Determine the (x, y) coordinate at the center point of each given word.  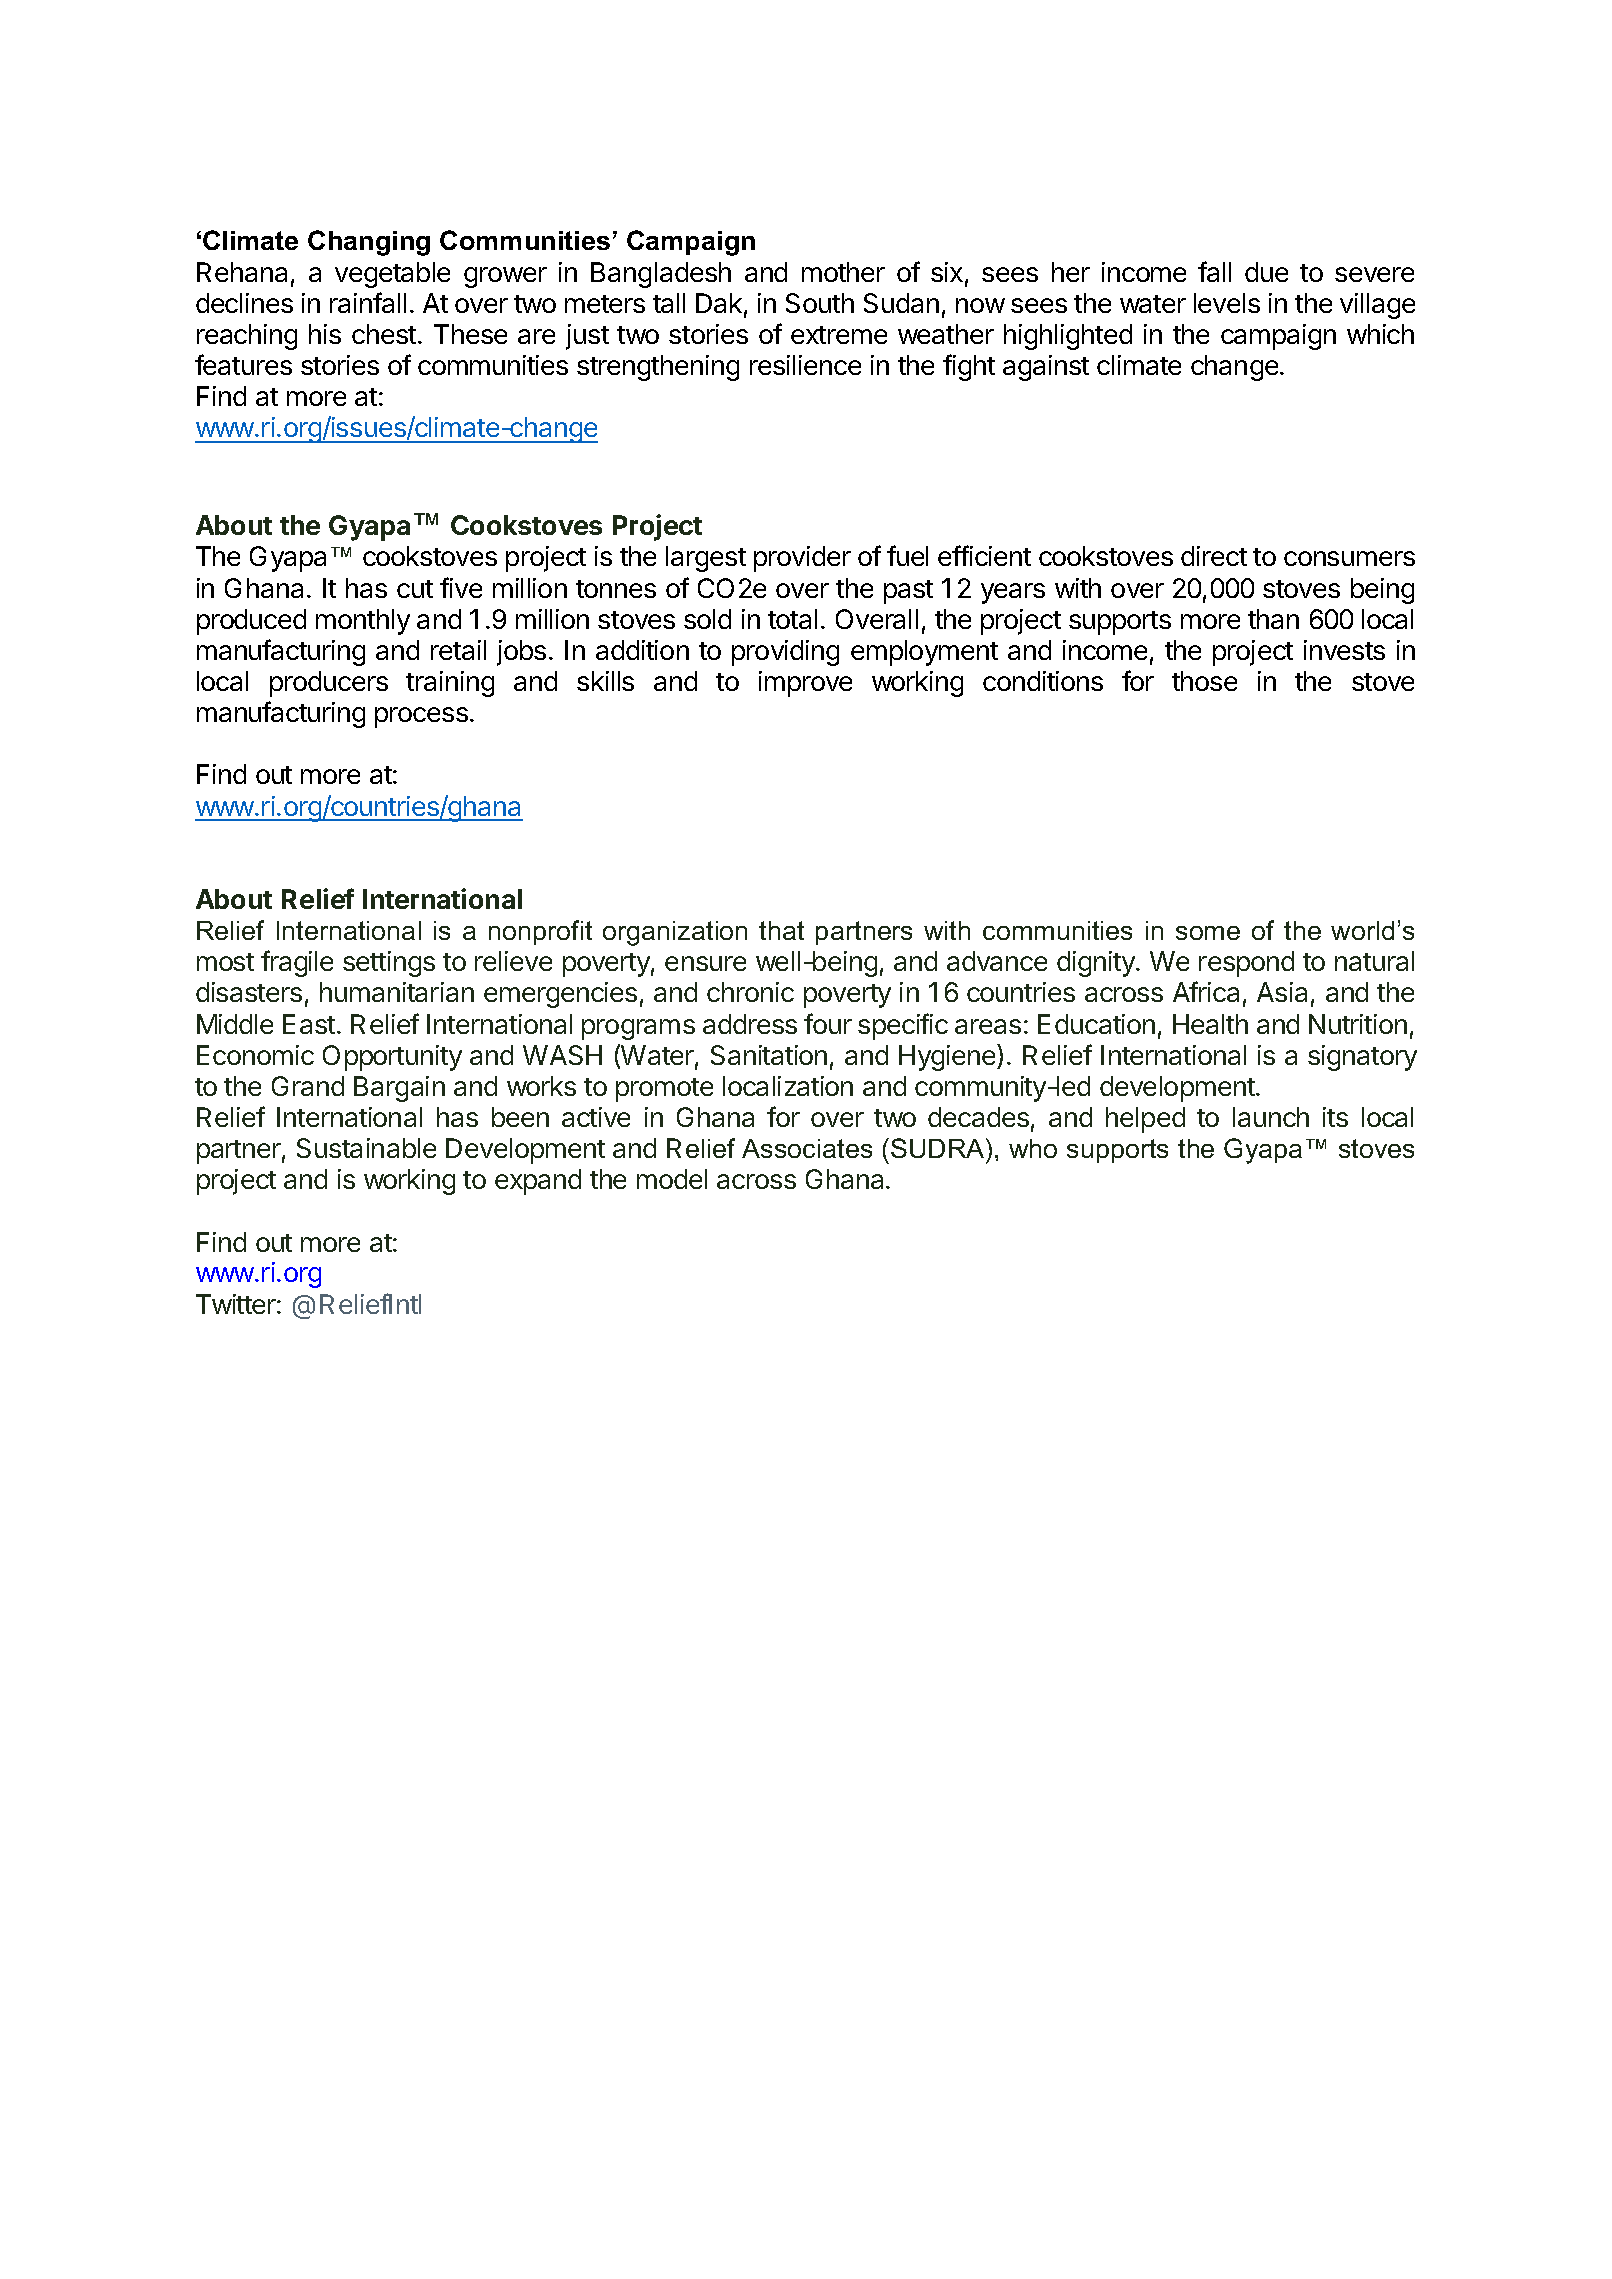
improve (805, 684)
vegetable (392, 275)
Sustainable (366, 1148)
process (421, 717)
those (1204, 681)
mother (843, 272)
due (1266, 272)
